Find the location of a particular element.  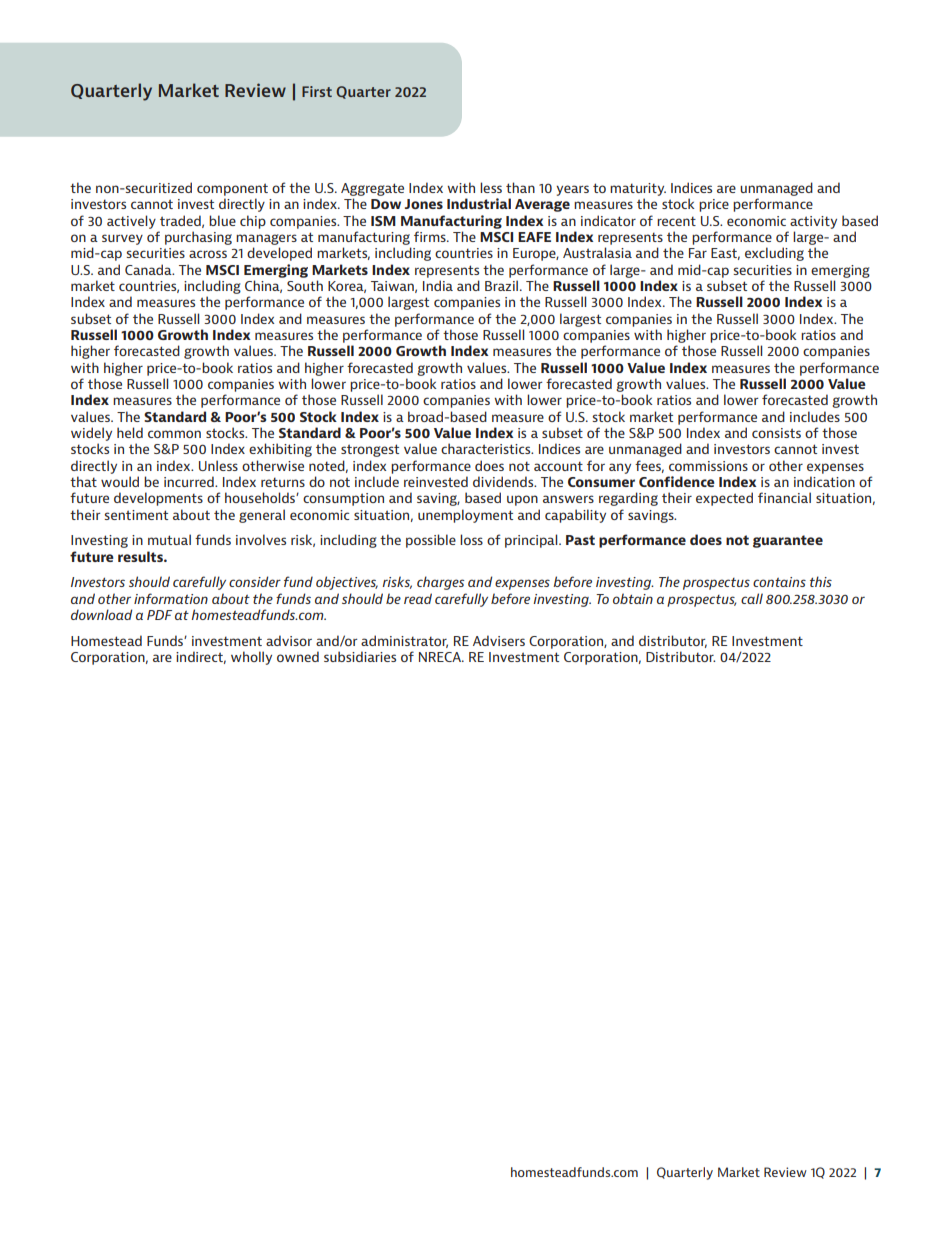

common is located at coordinates (174, 434).
